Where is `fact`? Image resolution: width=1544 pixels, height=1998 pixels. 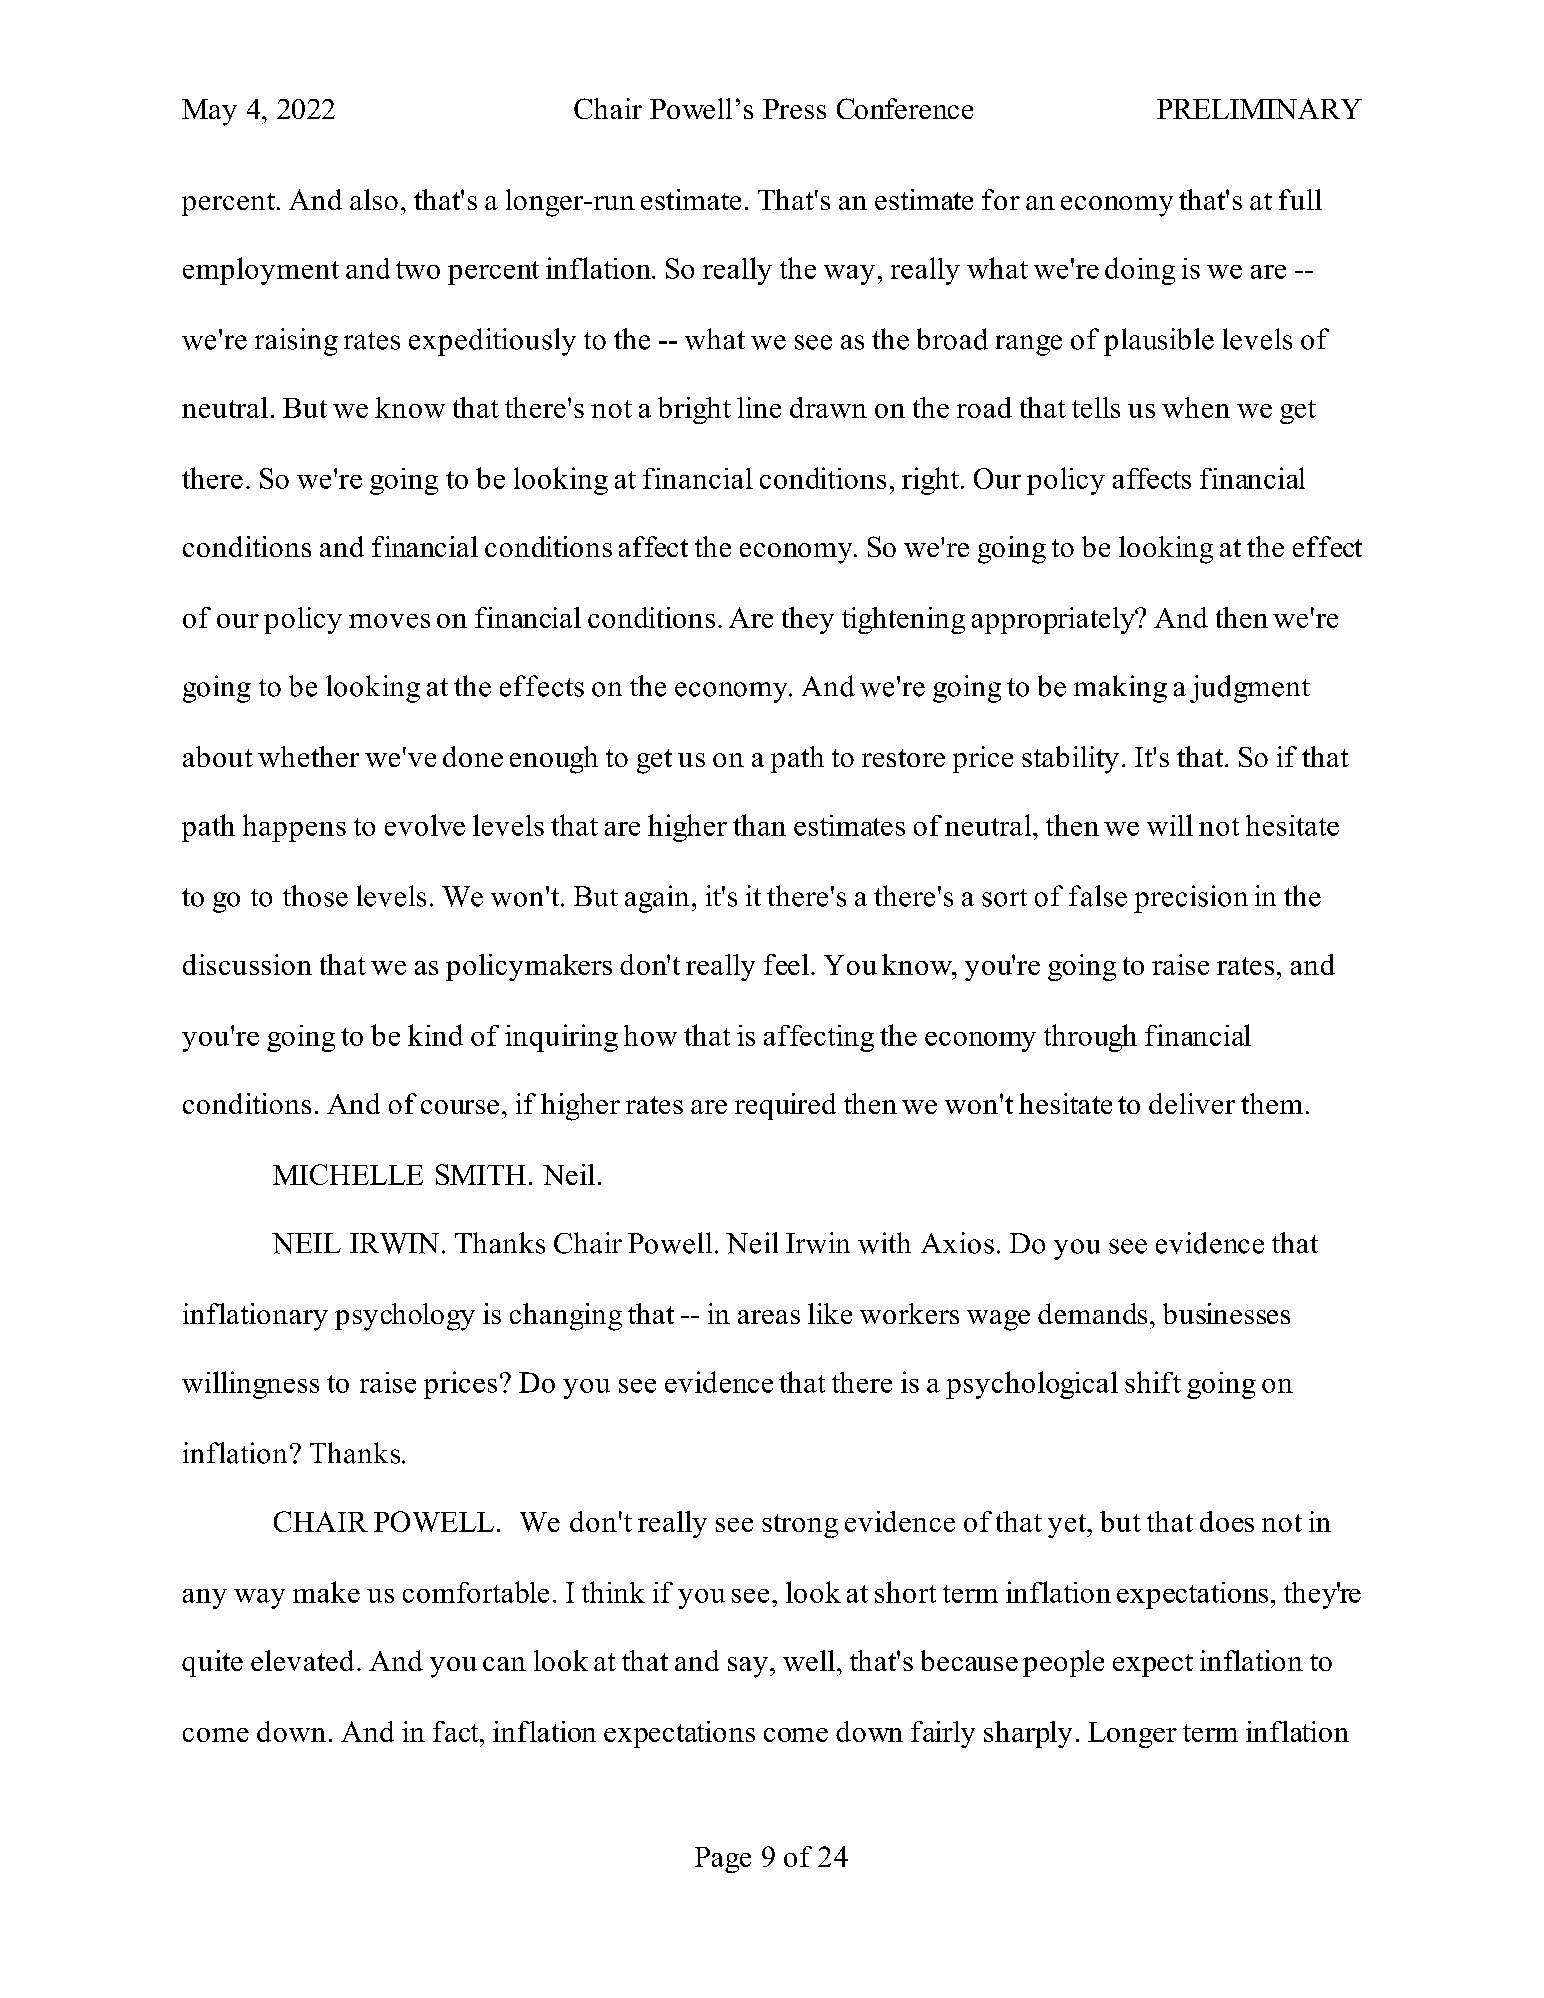
fact is located at coordinates (457, 1731).
